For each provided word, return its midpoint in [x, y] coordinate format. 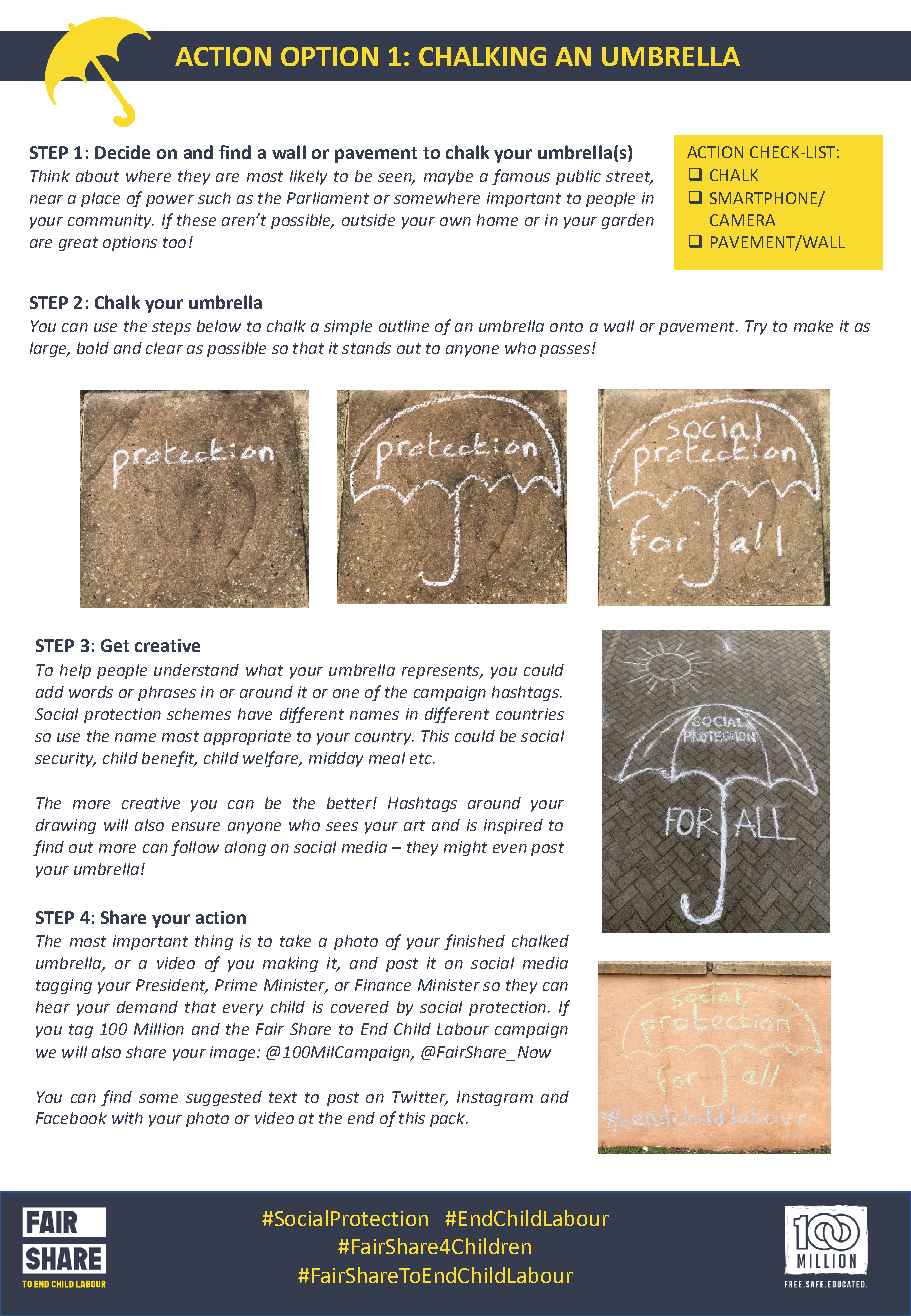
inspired [513, 826]
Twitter [420, 1098]
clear [164, 348]
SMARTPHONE [764, 199]
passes [565, 351]
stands [366, 348]
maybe [448, 177]
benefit [169, 759]
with [127, 1118]
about [97, 176]
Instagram [495, 1098]
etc [422, 758]
